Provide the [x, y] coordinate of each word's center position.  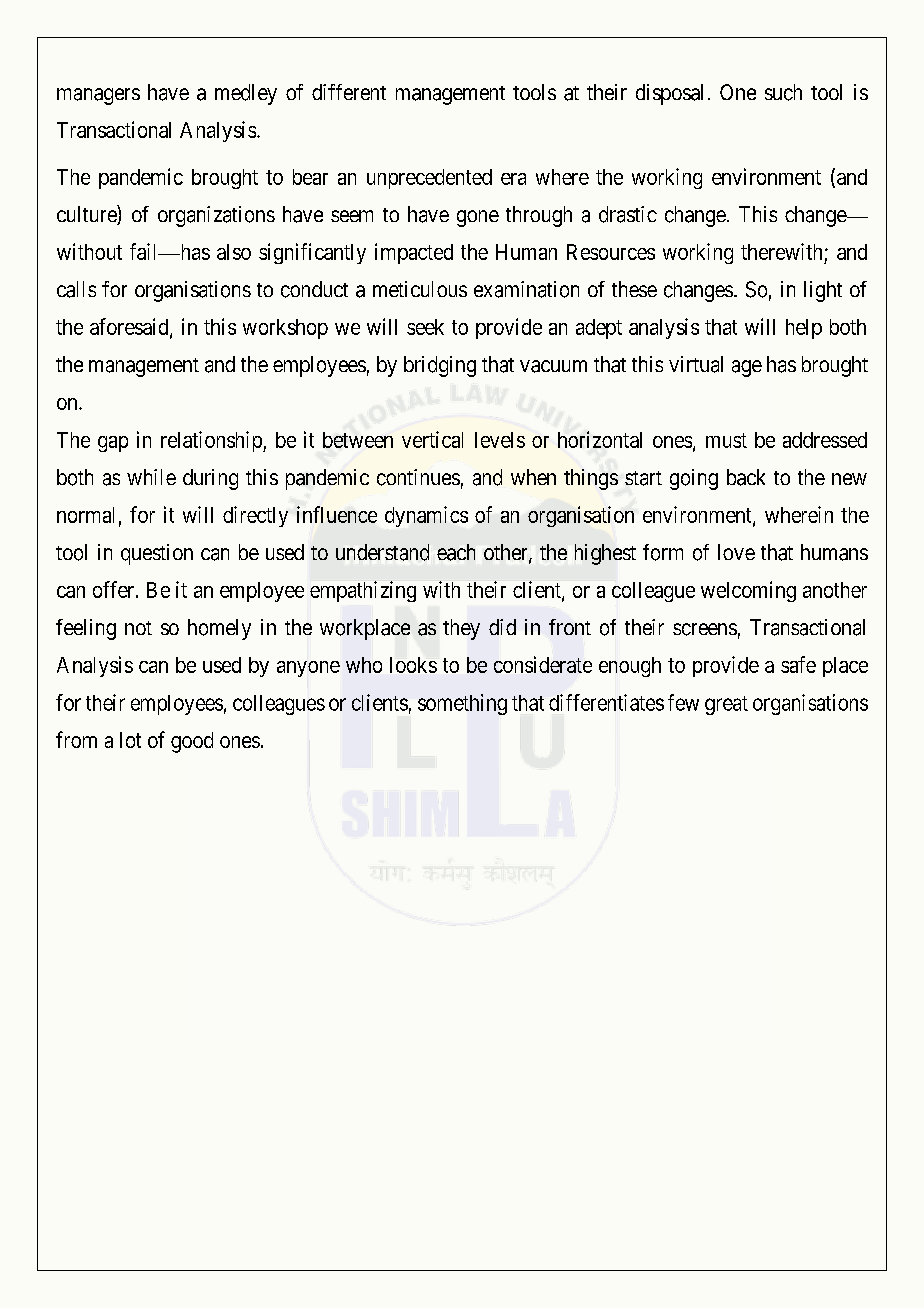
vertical [432, 439]
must [726, 440]
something [462, 704]
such [783, 92]
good [192, 742]
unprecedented [429, 179]
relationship [212, 441]
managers [98, 96]
